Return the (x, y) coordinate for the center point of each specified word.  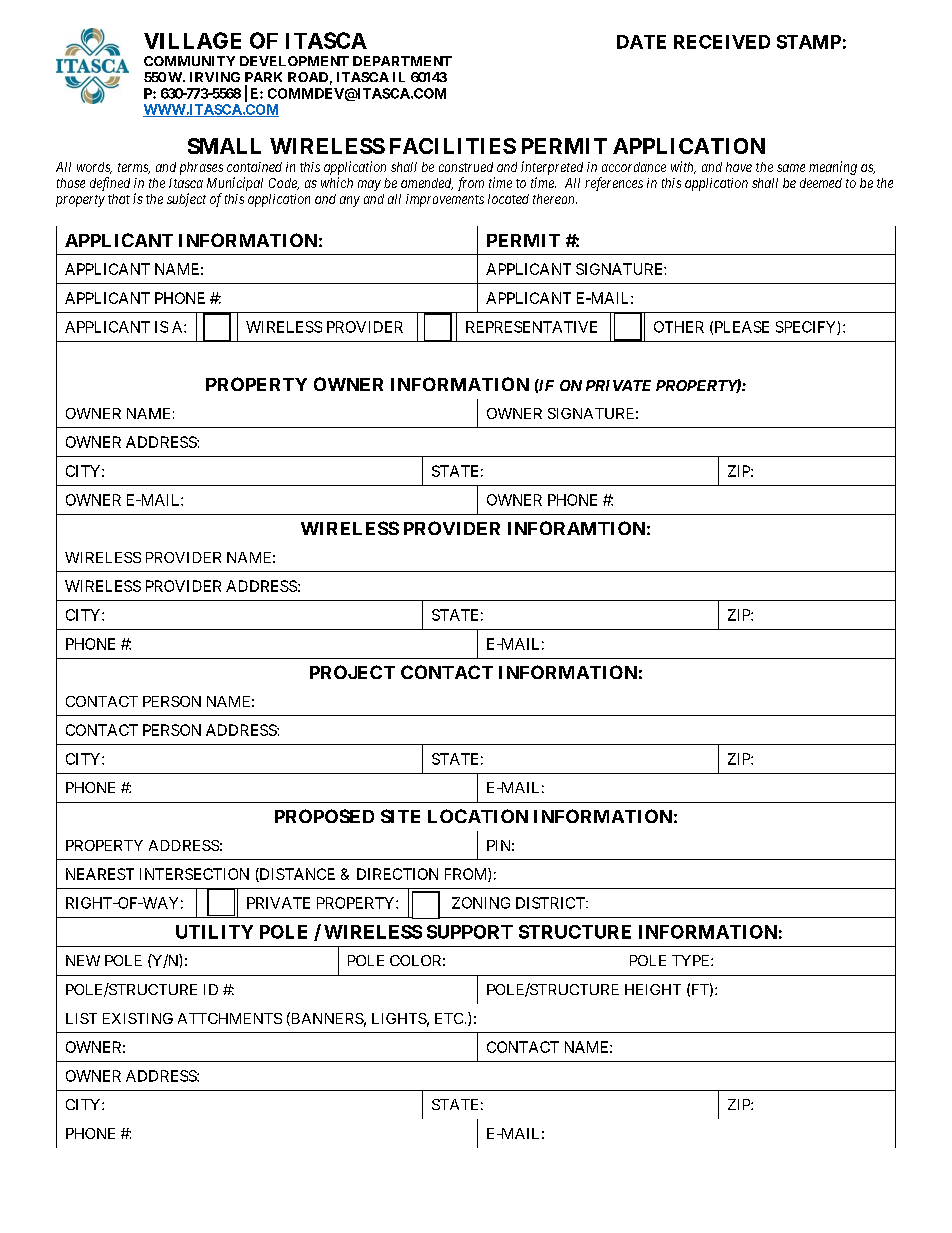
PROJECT (352, 672)
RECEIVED (722, 42)
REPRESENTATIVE (531, 327)
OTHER (679, 327)
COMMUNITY (189, 61)
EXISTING (138, 1018)
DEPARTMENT (402, 61)
